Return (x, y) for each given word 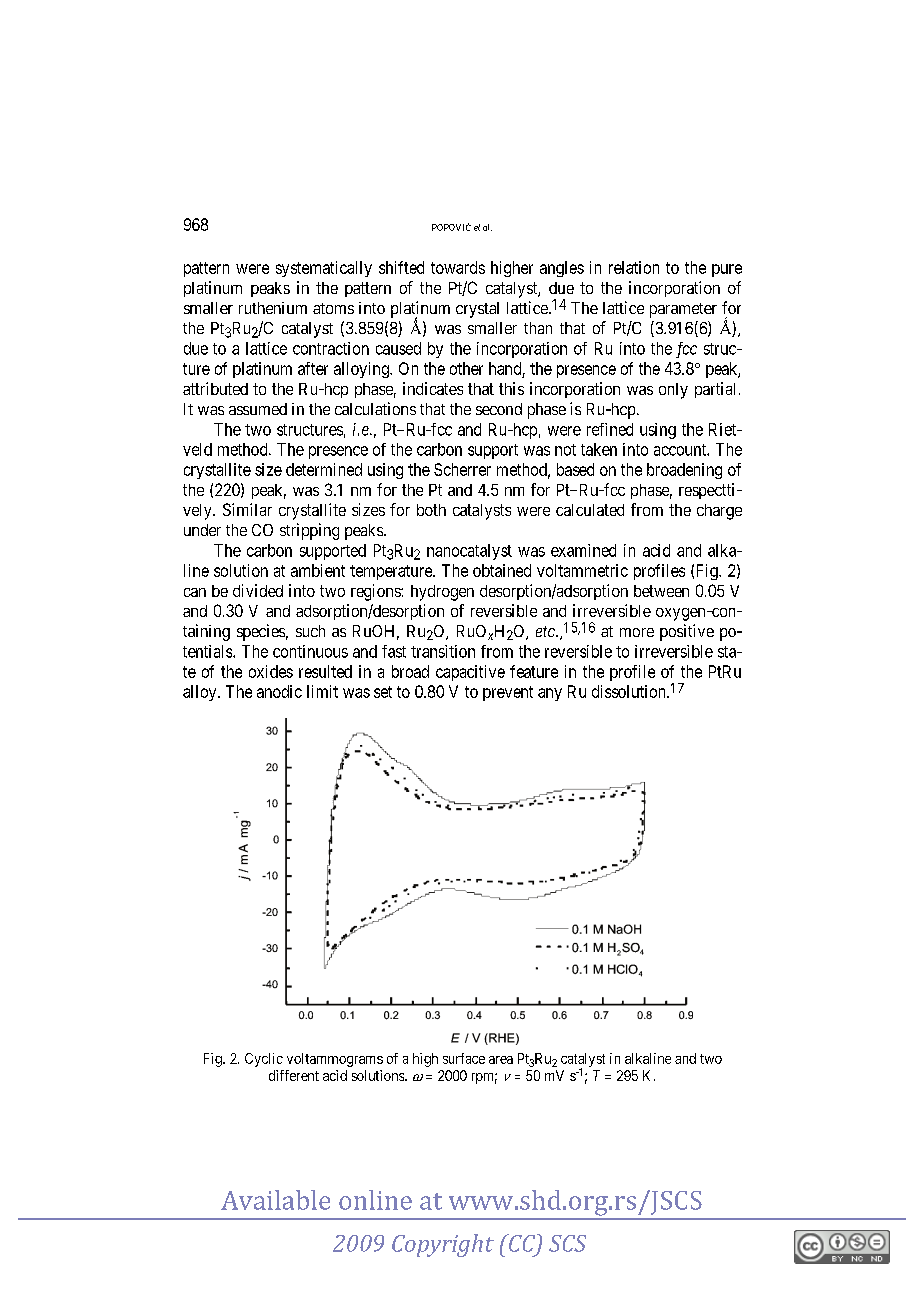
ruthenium (273, 308)
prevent (508, 693)
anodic (279, 691)
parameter (683, 310)
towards (458, 267)
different (294, 1075)
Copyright (443, 1245)
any (550, 694)
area (501, 1060)
